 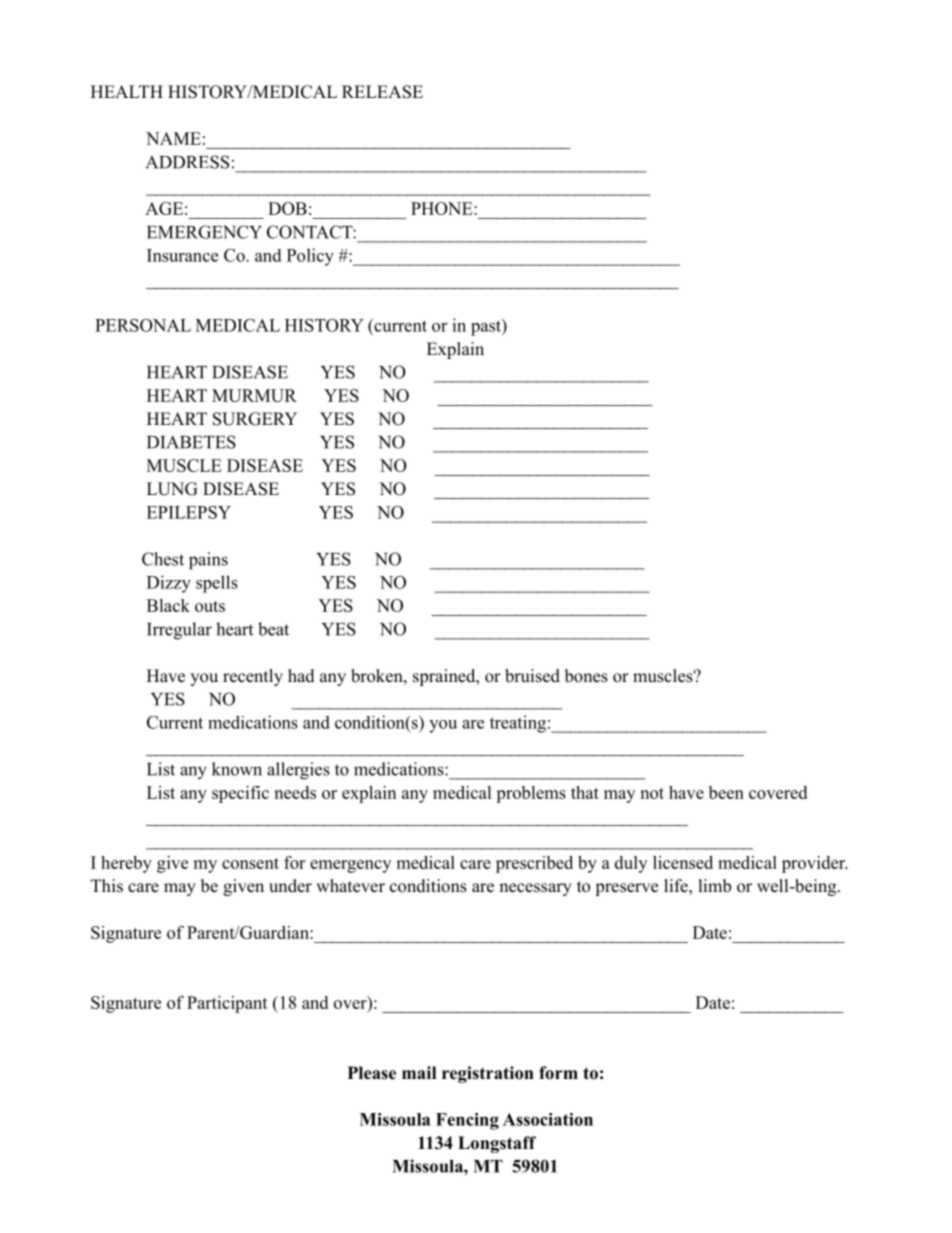 I want to click on consent, so click(x=250, y=863).
